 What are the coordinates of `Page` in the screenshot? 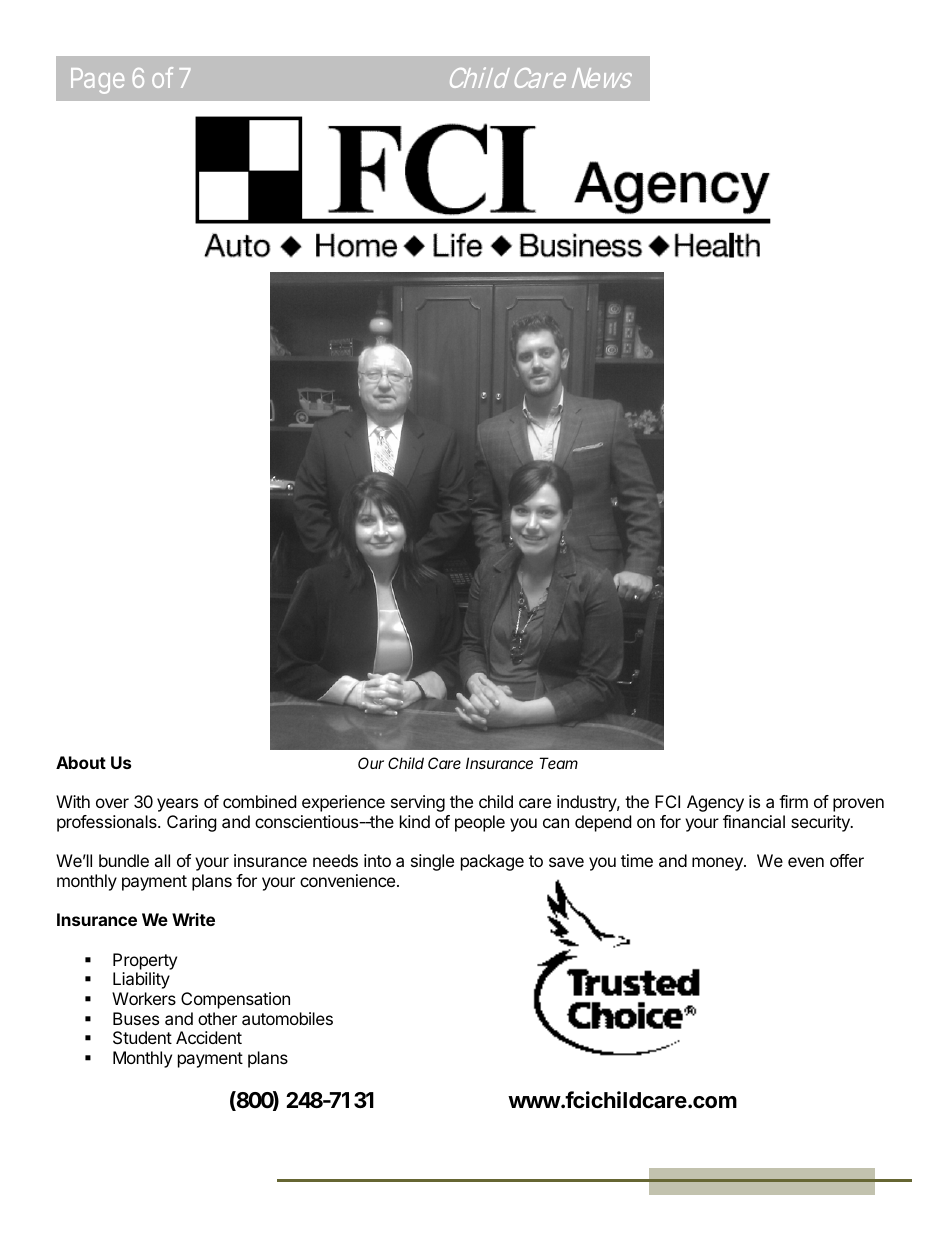 It's located at (97, 81).
